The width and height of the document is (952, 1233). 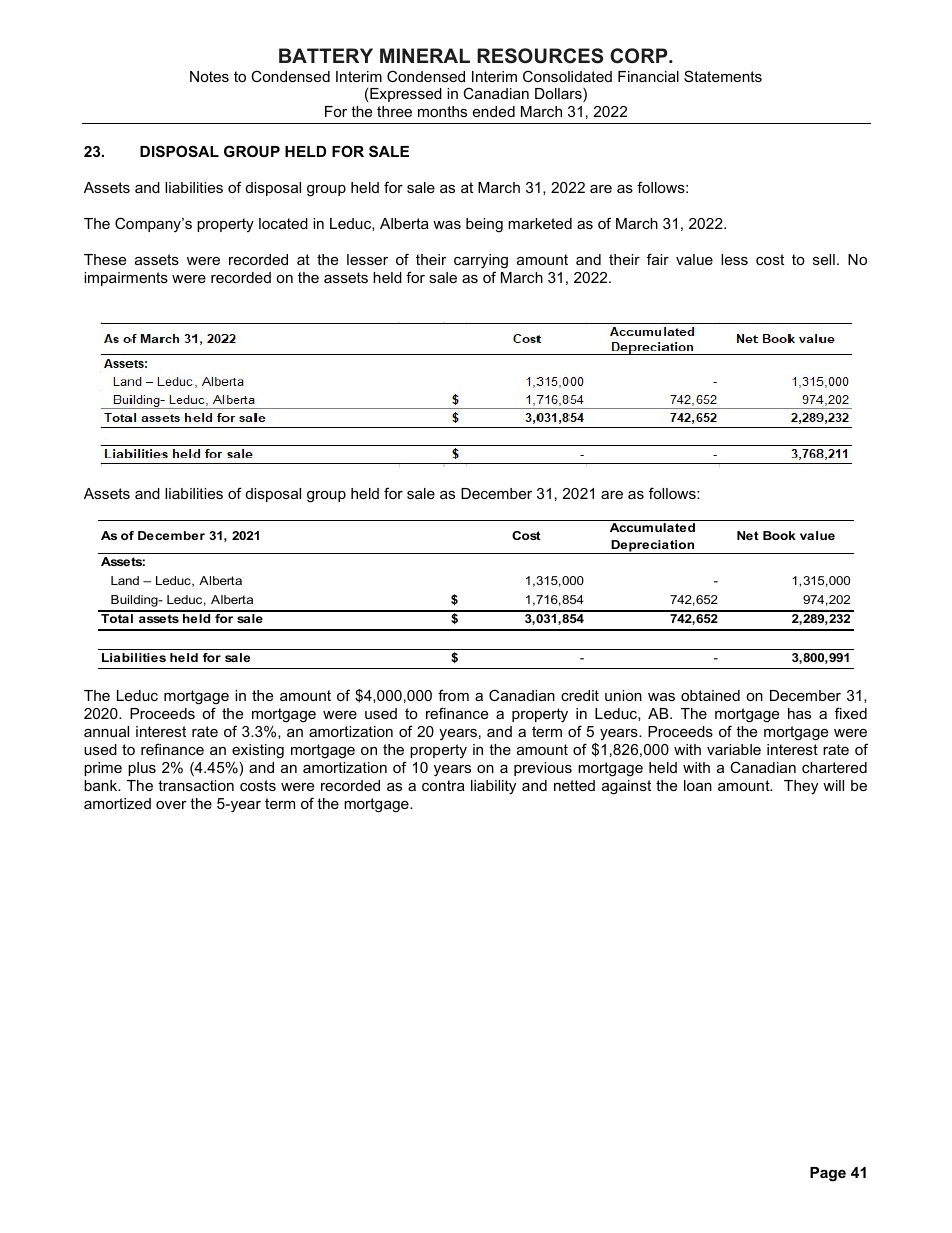 I want to click on They, so click(x=801, y=787).
